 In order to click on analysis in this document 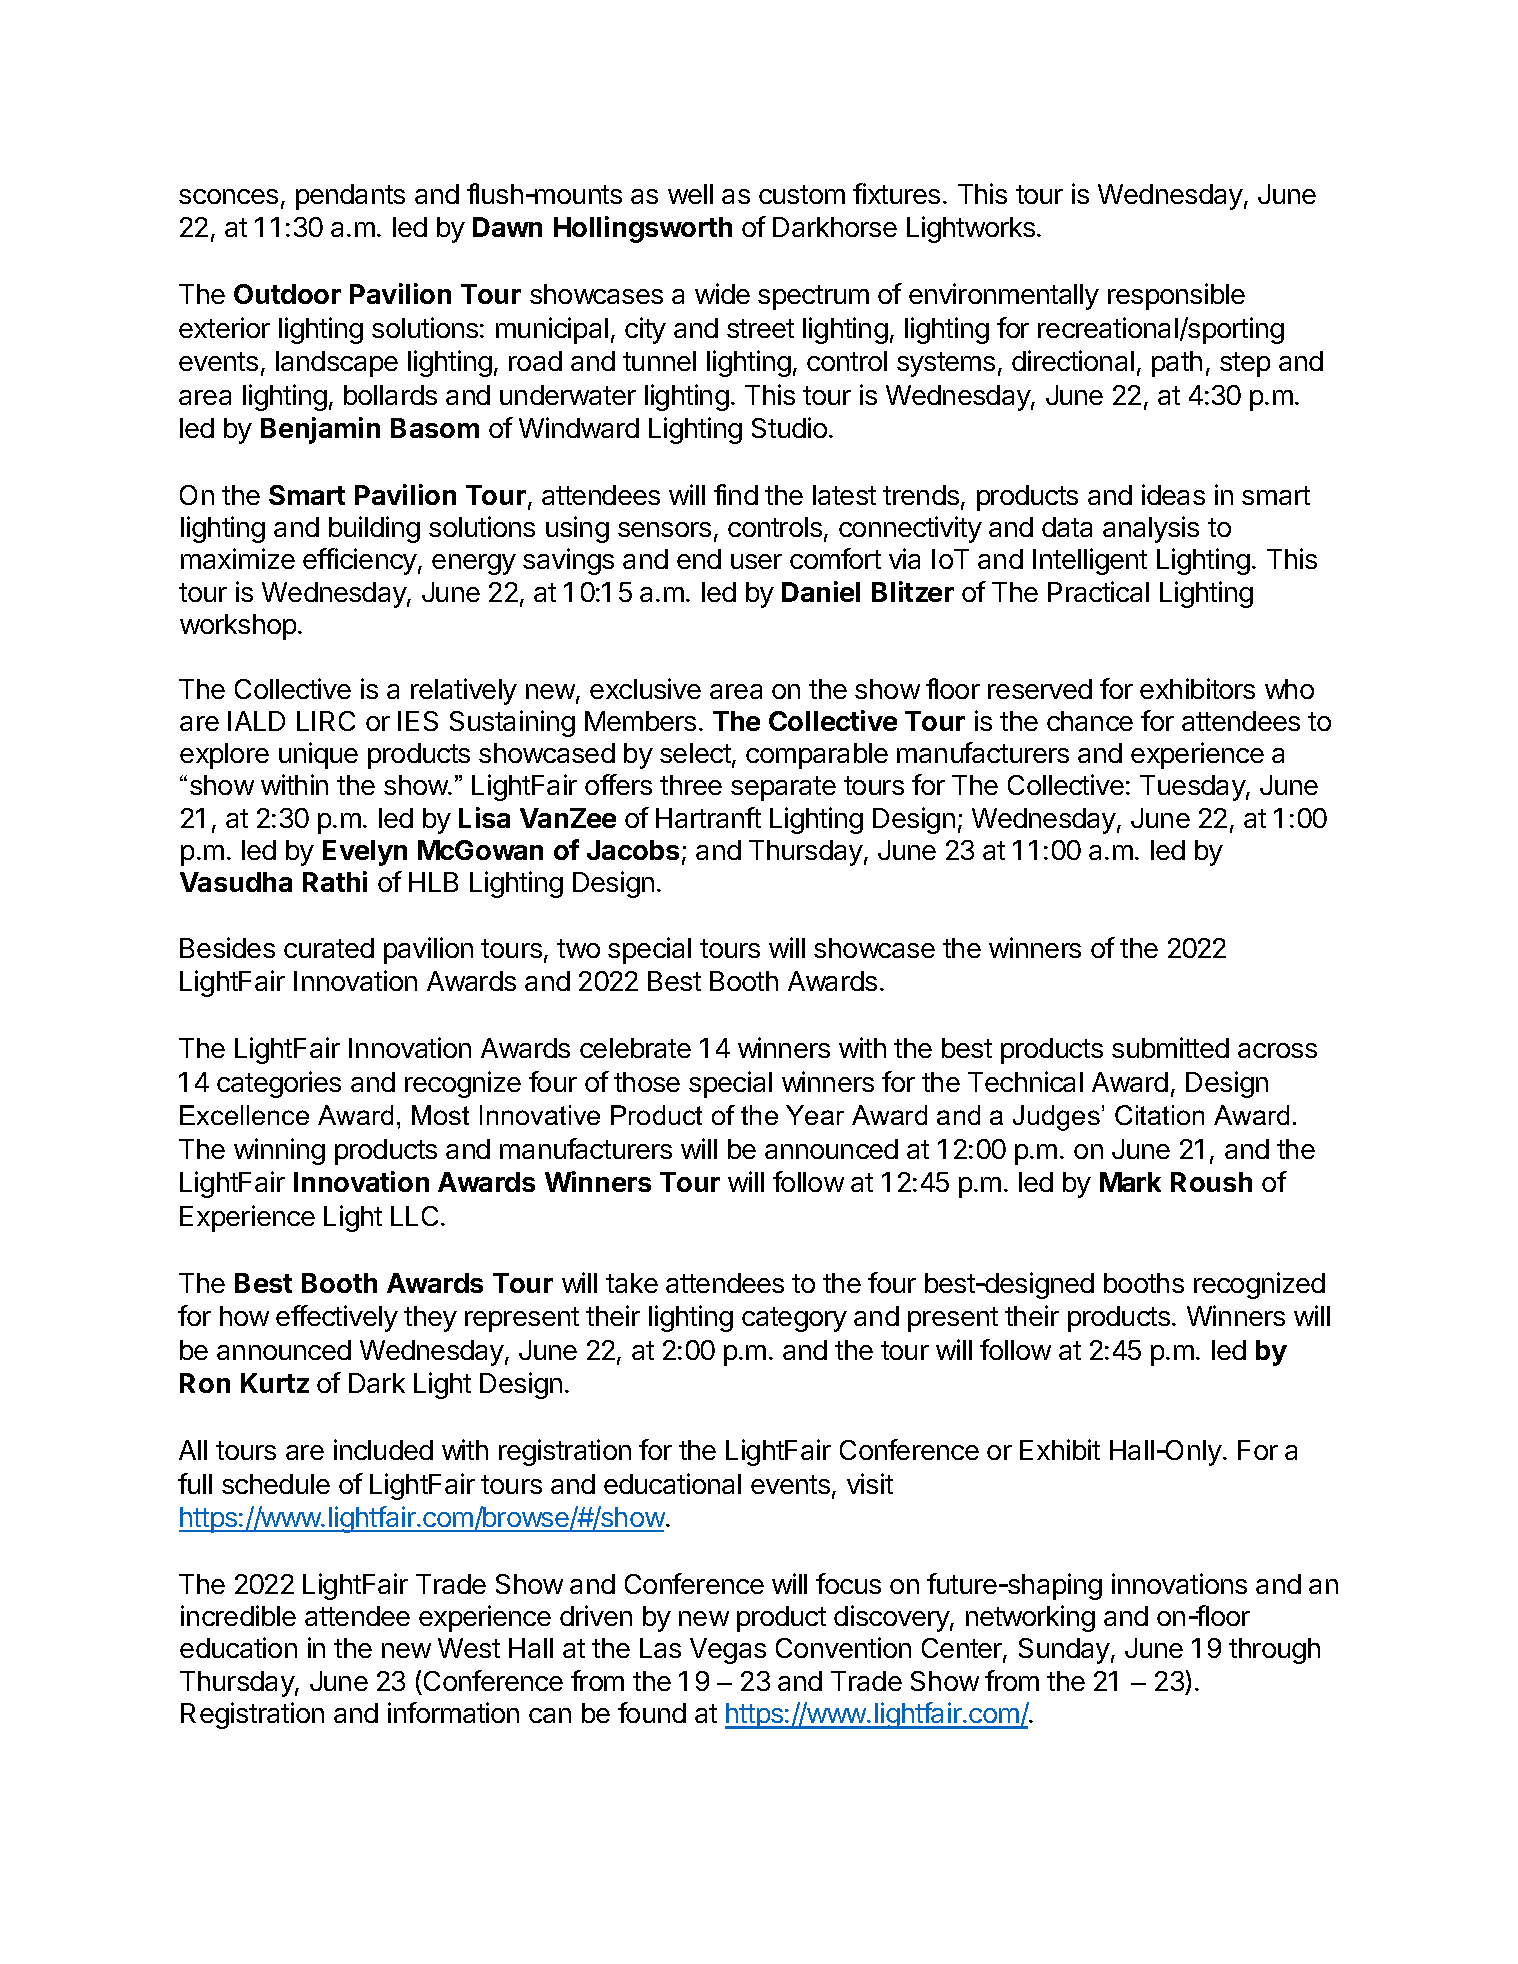, I will do `click(1151, 529)`.
